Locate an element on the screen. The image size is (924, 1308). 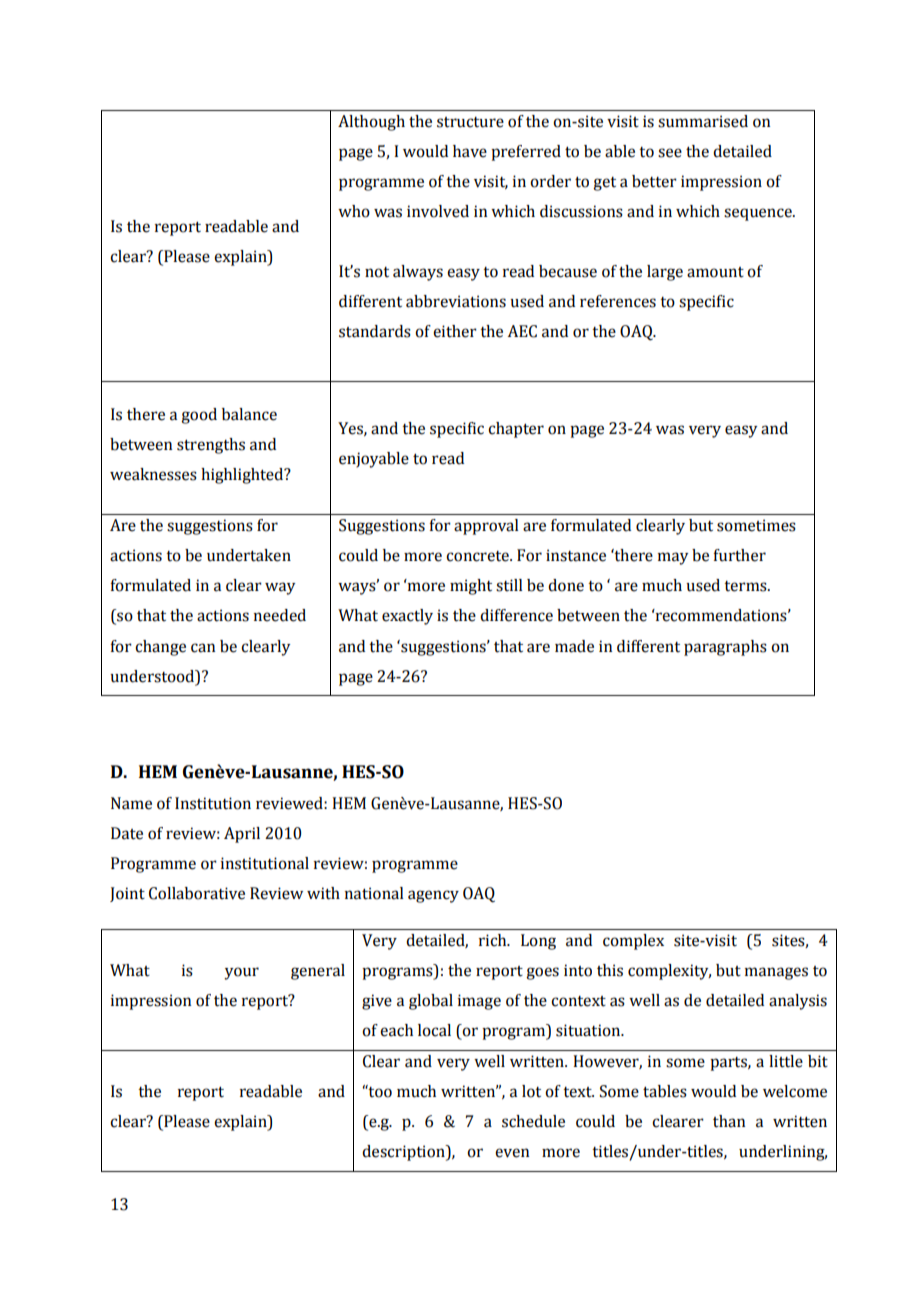
have is located at coordinates (470, 151).
